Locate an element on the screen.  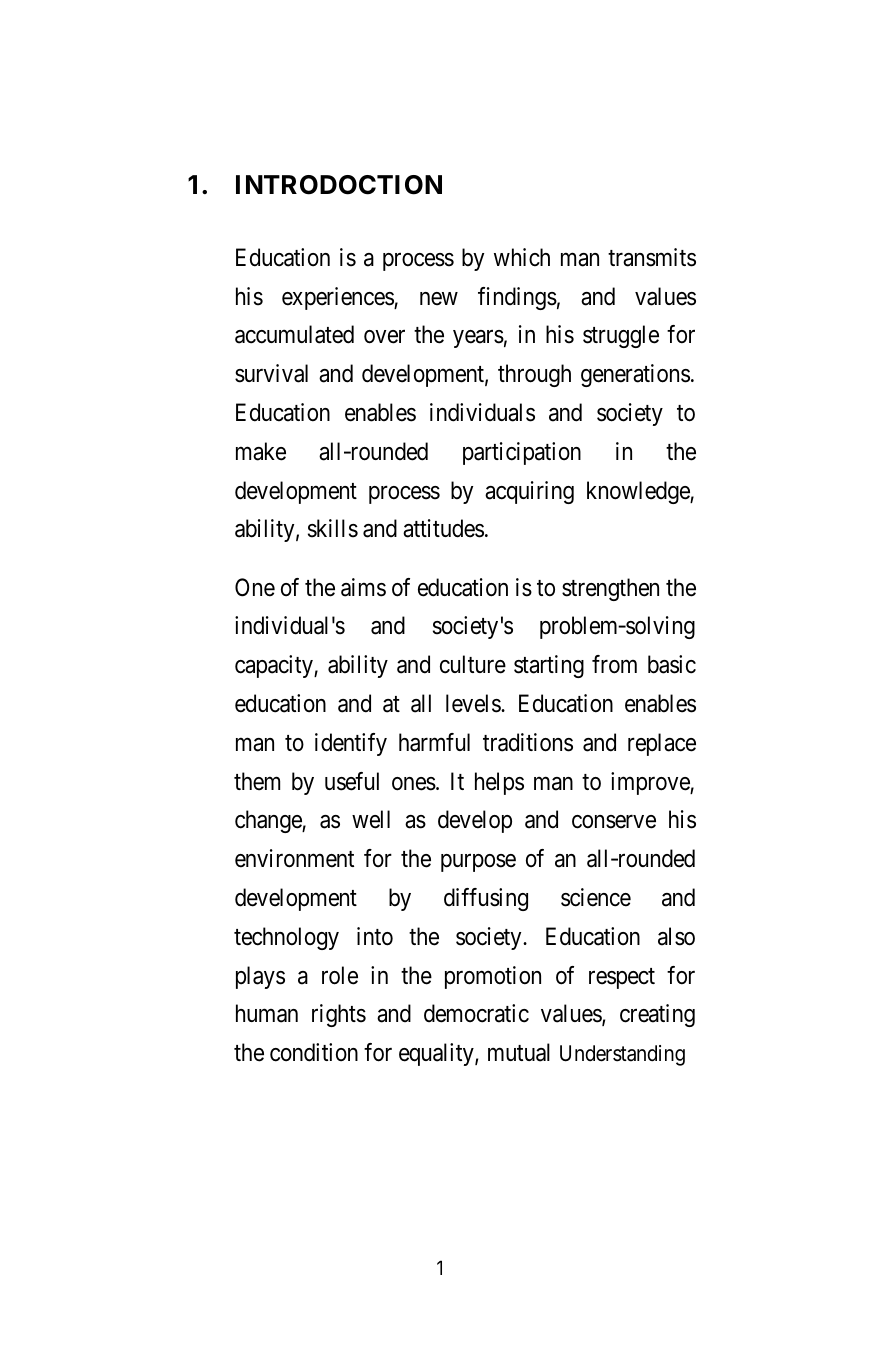
useful is located at coordinates (352, 781).
